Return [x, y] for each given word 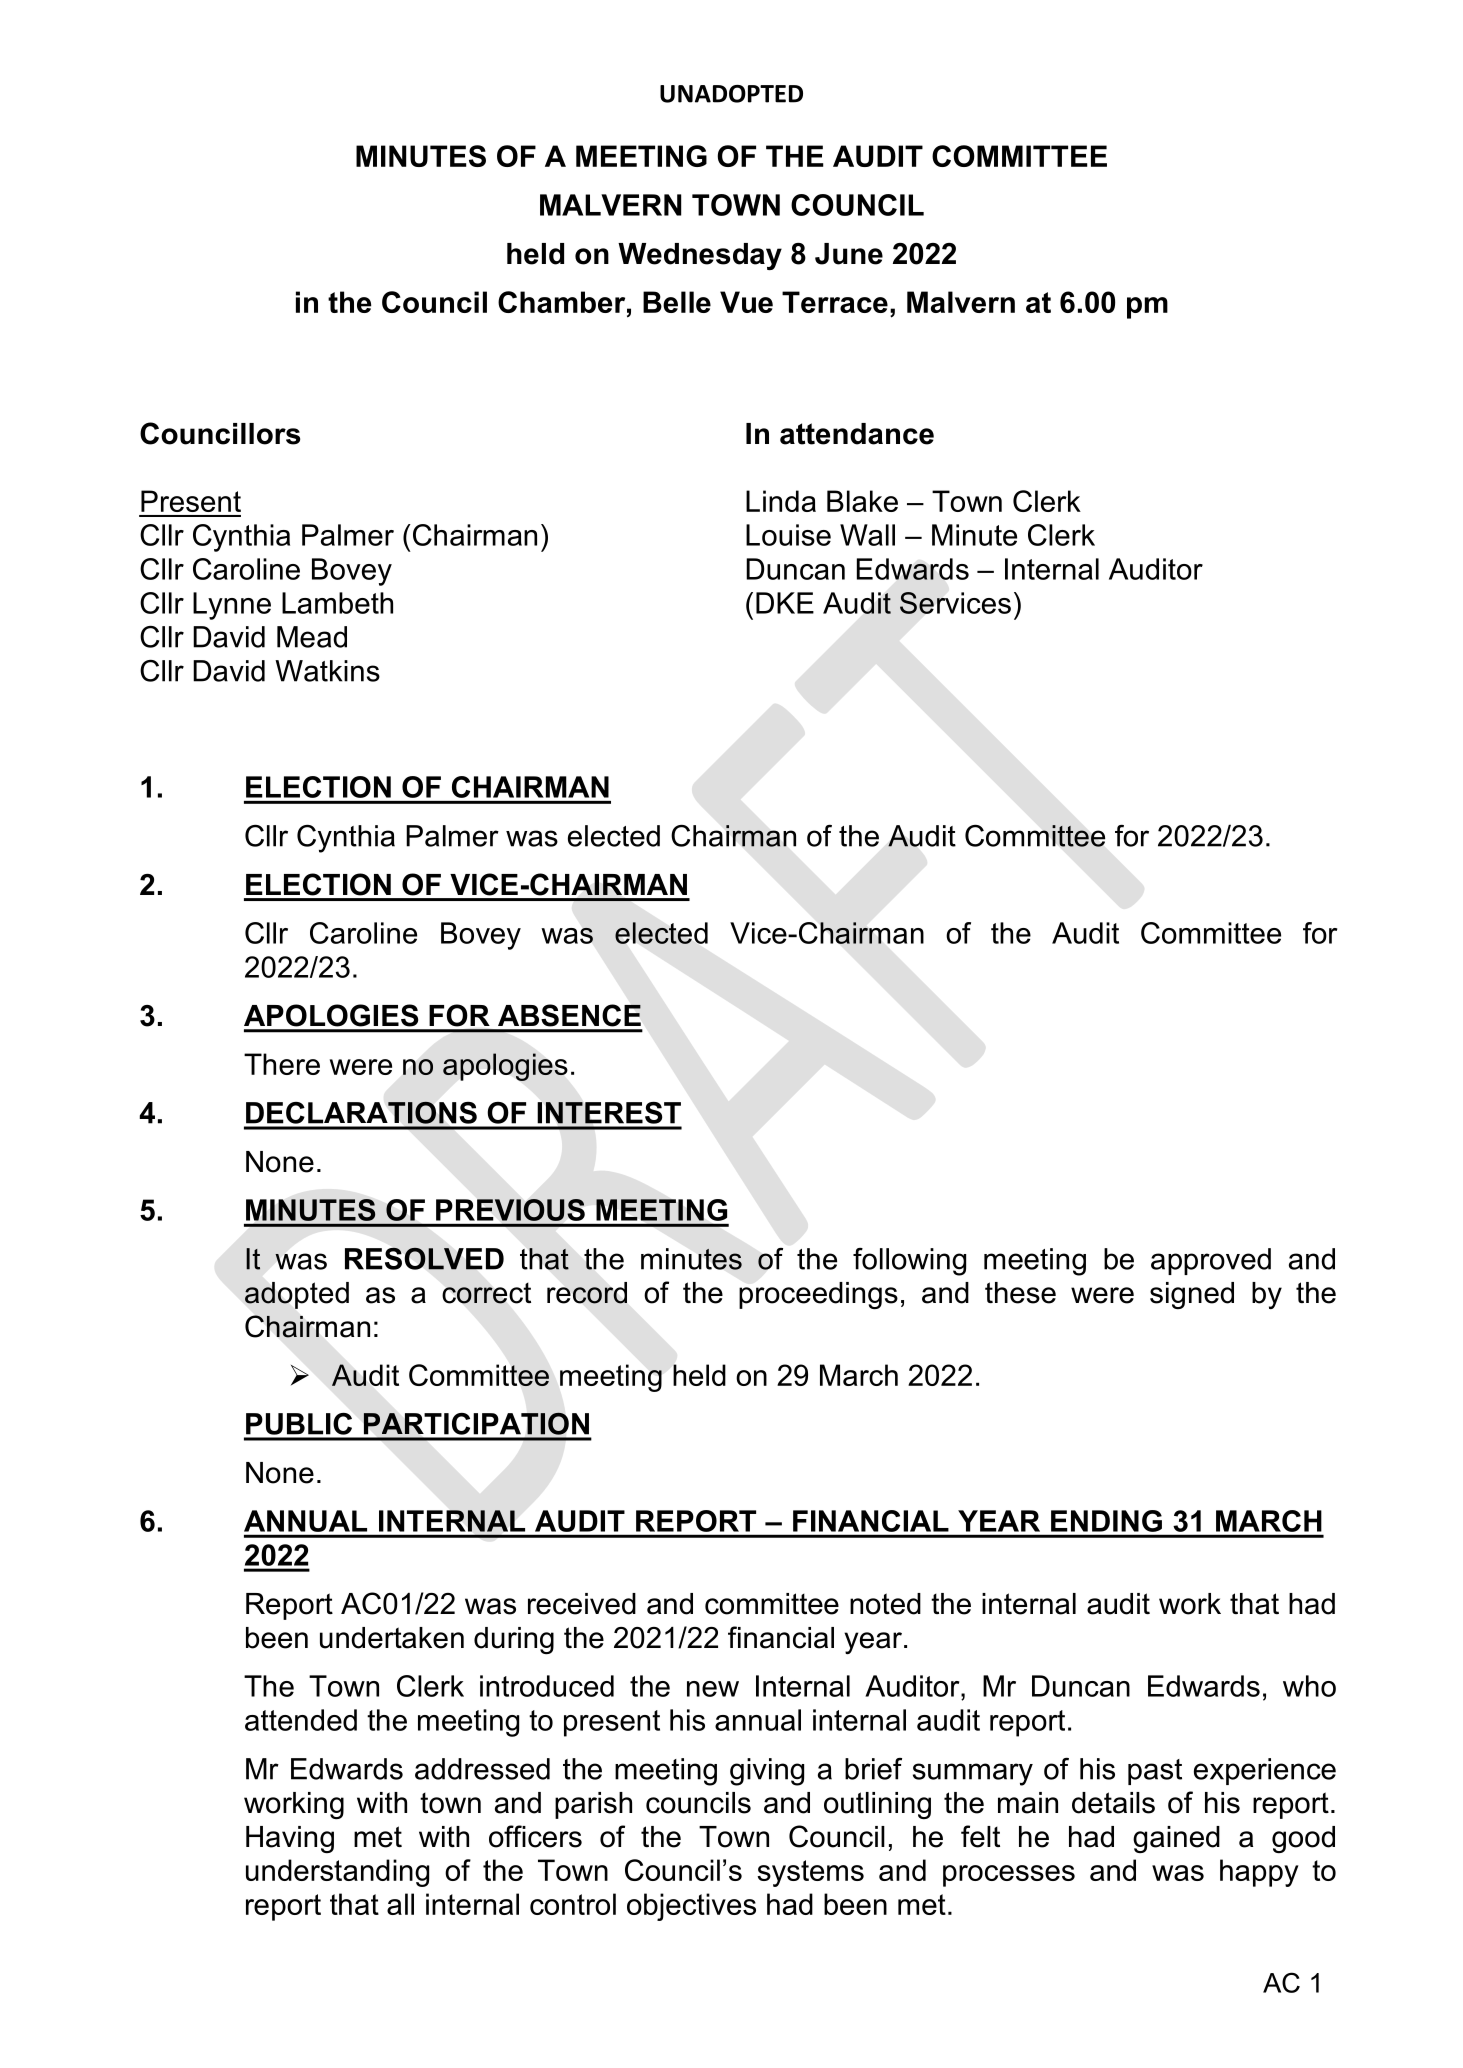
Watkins [327, 671]
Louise [788, 535]
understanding [337, 1873]
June [849, 254]
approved [1211, 1261]
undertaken [392, 1638]
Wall [867, 535]
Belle [677, 302]
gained [1176, 1839]
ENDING [1106, 1521]
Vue [746, 302]
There [282, 1064]
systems [810, 1873]
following [909, 1262]
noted [885, 1604]
